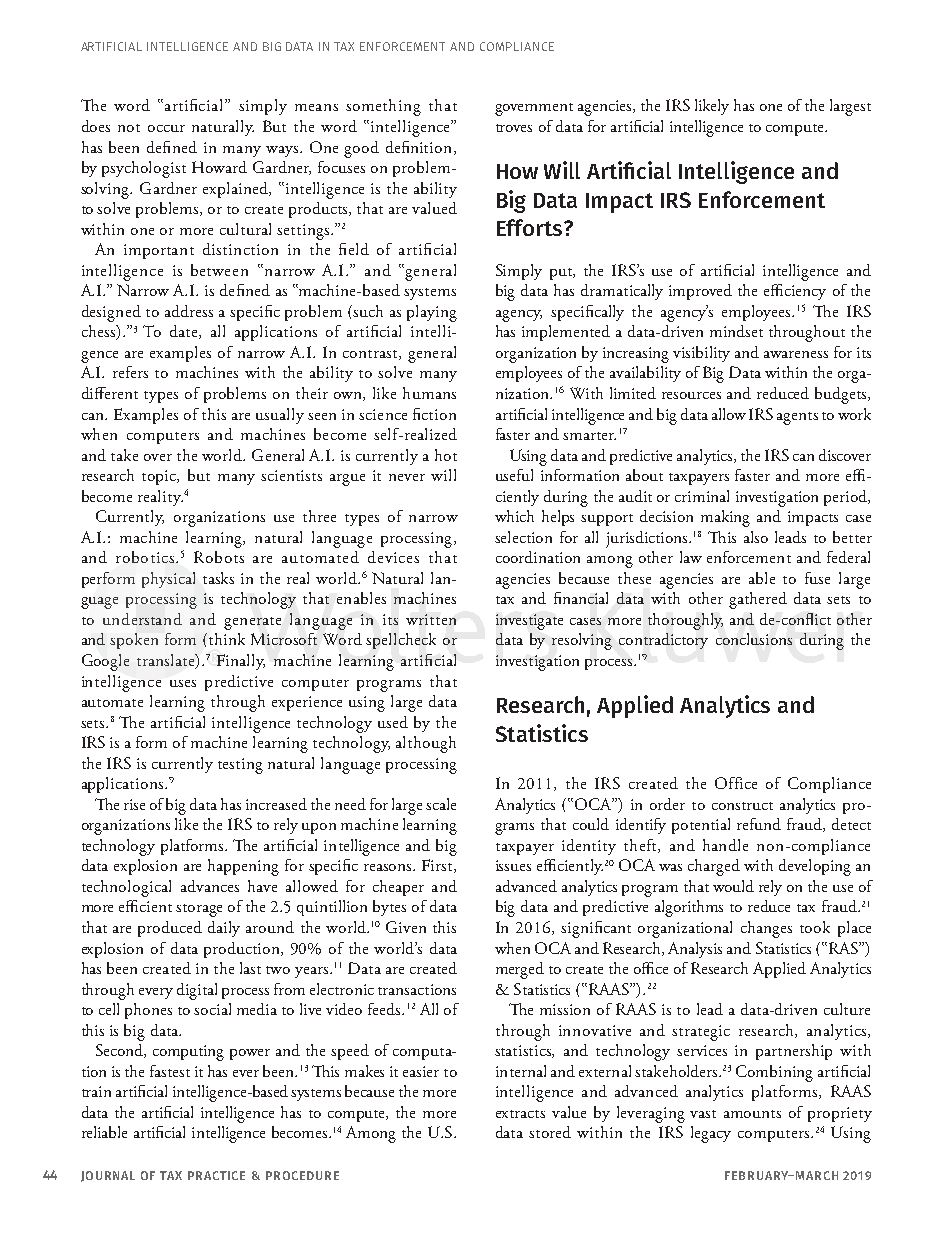  Describe the element at coordinates (733, 886) in the image. I see `would` at that location.
